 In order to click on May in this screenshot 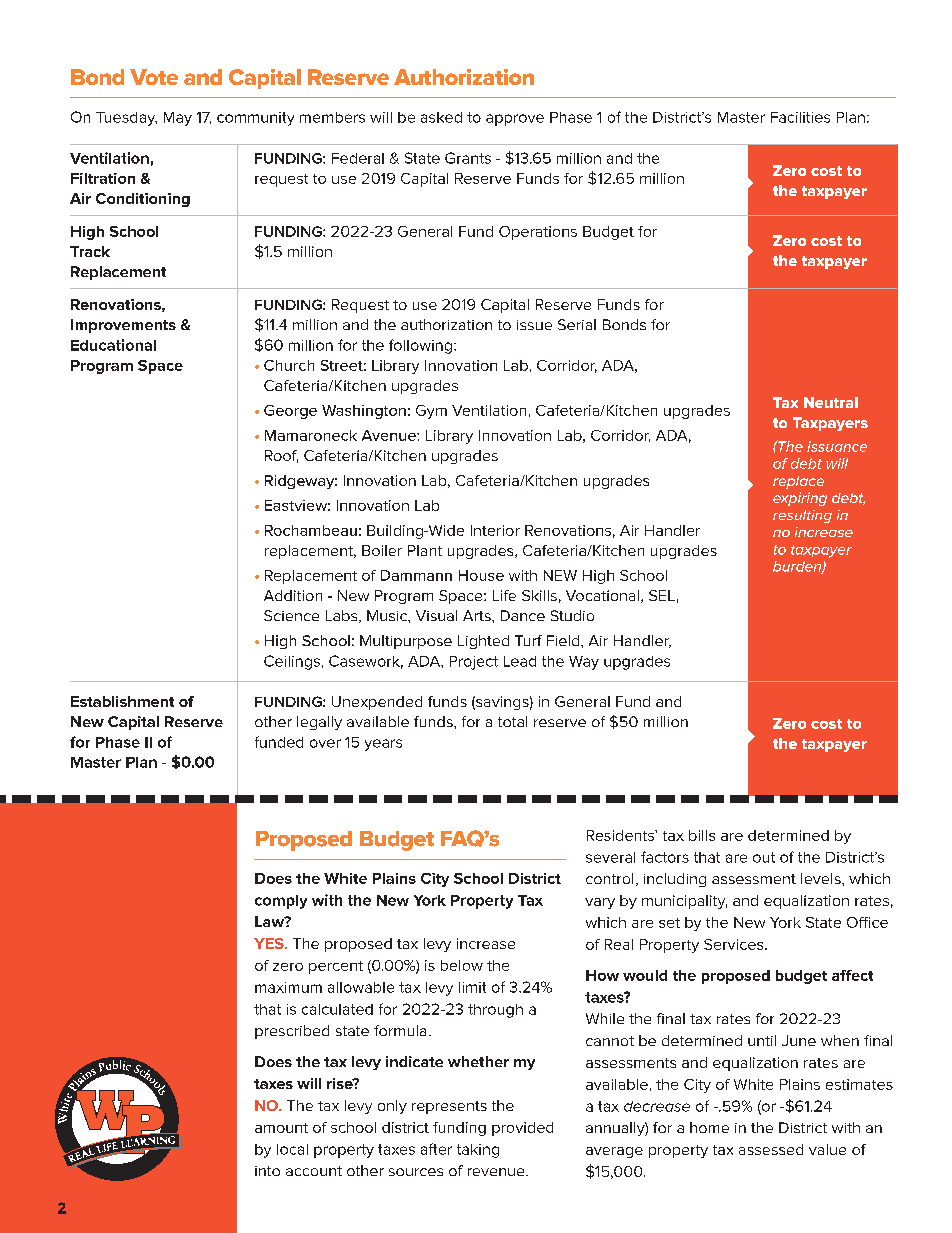, I will do `click(178, 119)`.
